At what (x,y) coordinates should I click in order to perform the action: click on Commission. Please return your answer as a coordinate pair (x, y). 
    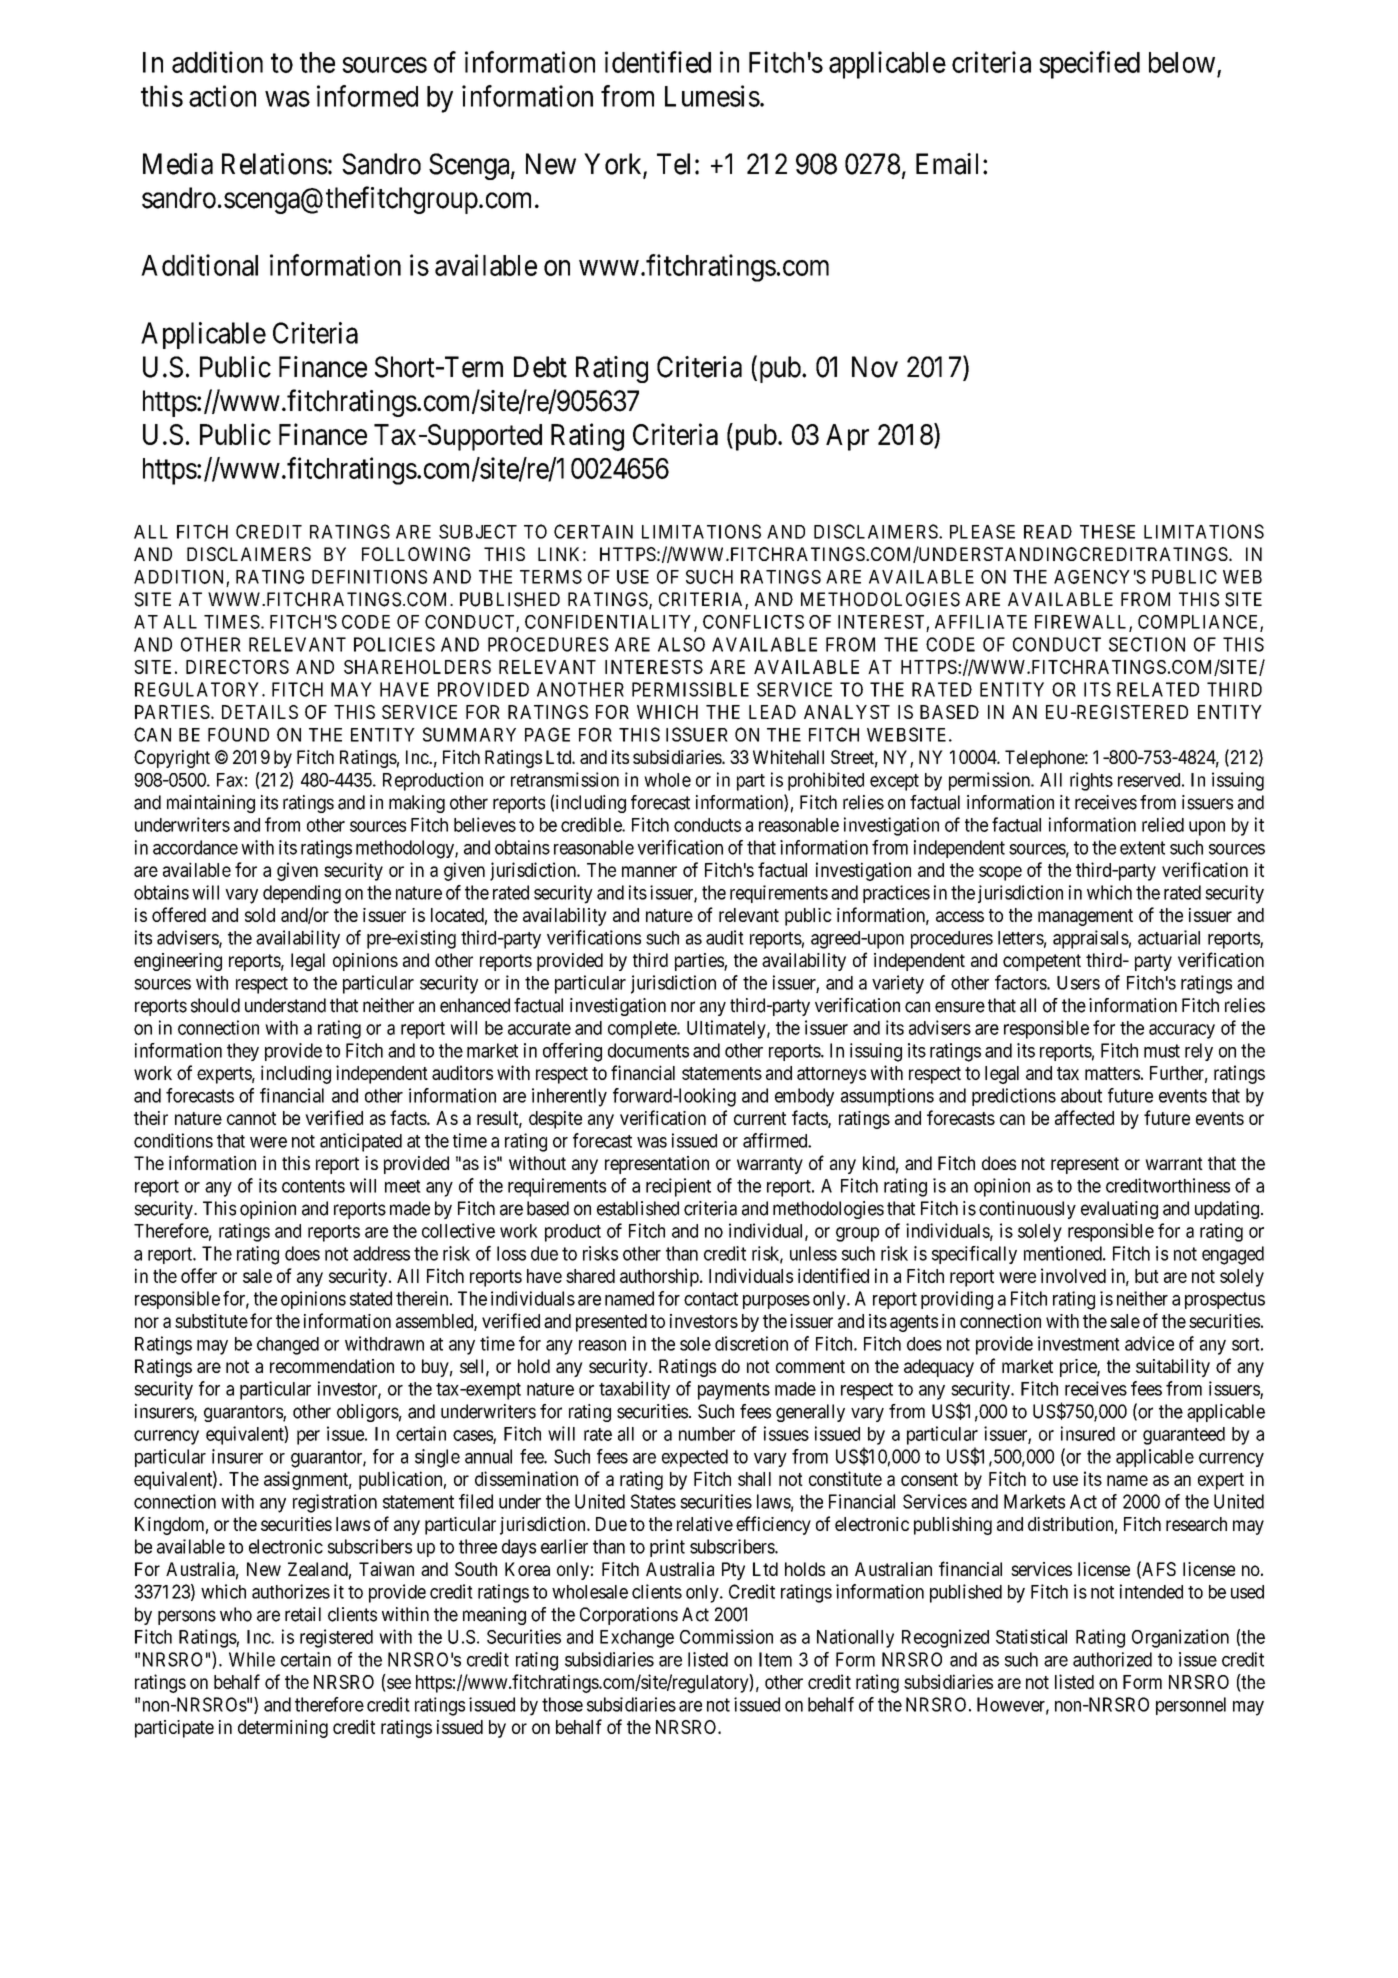
    Looking at the image, I should click on (726, 1636).
